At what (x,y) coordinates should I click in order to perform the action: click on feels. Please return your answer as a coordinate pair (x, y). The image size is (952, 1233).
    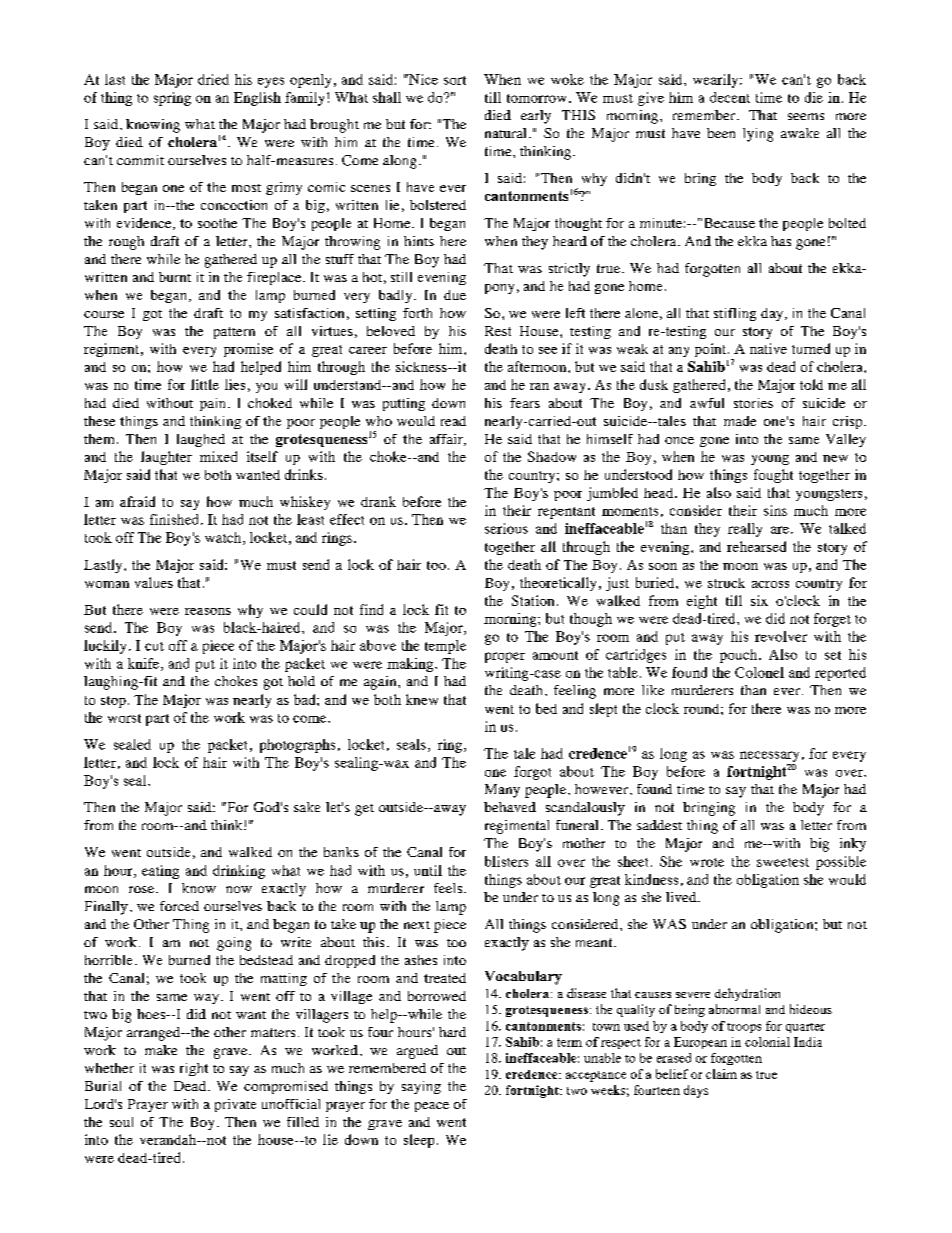
    Looking at the image, I should click on (449, 888).
